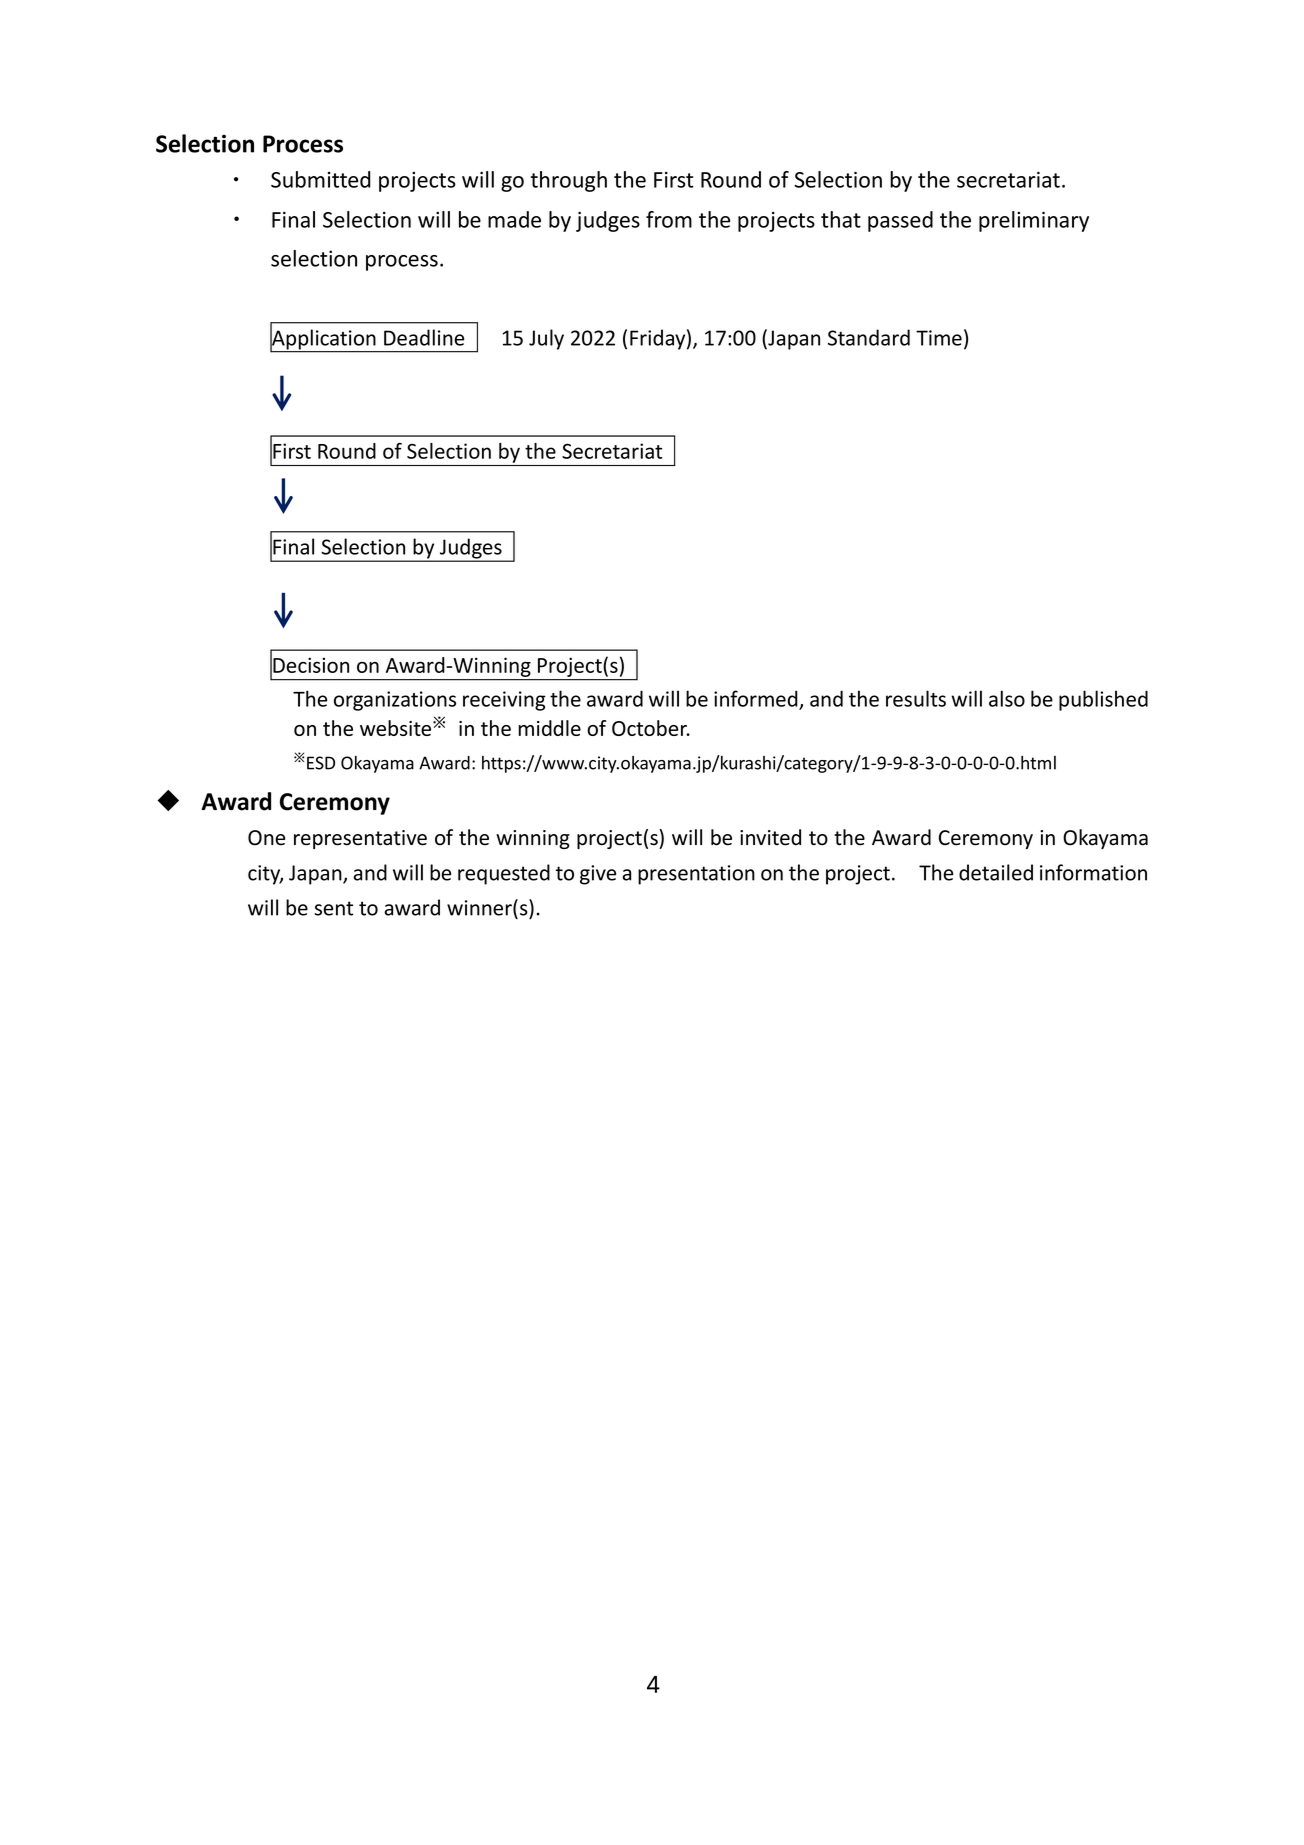  I want to click on detailed, so click(996, 872).
